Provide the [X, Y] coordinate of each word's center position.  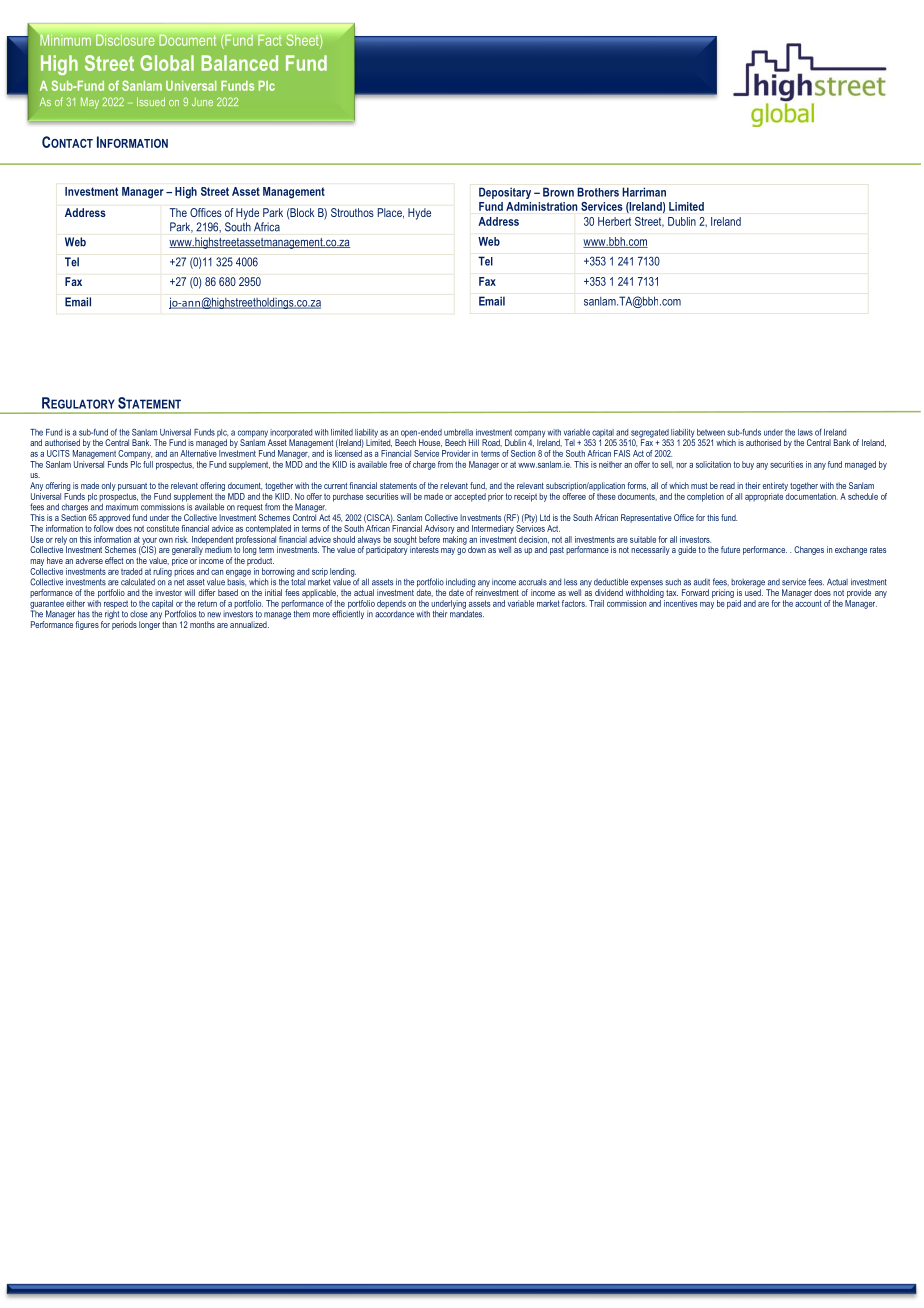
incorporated [291, 434]
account [808, 603]
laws [805, 432]
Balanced [239, 63]
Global [167, 63]
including [460, 584]
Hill [474, 442]
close [139, 614]
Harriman [644, 192]
